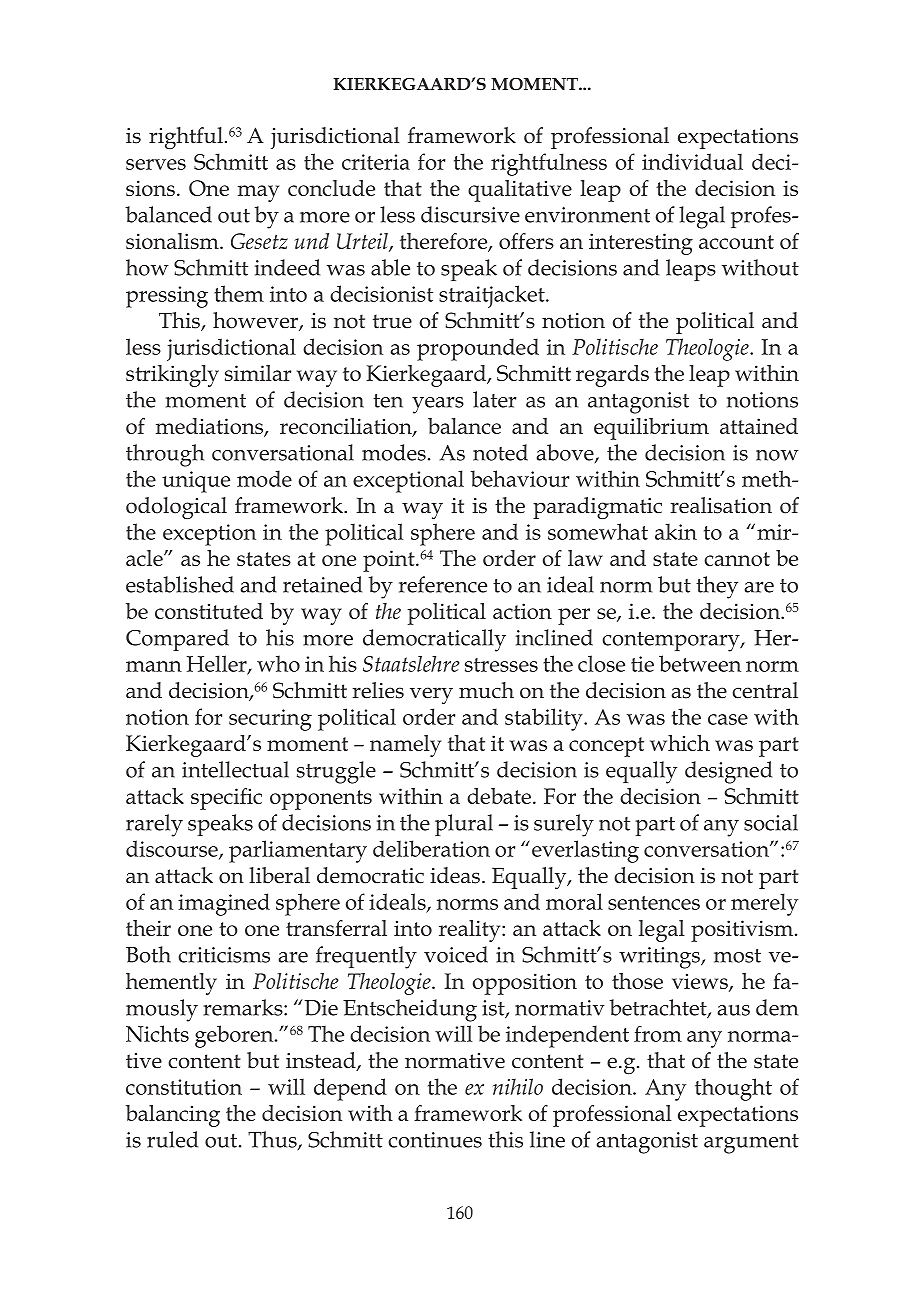  Describe the element at coordinates (196, 482) in the page. I see `unique` at that location.
